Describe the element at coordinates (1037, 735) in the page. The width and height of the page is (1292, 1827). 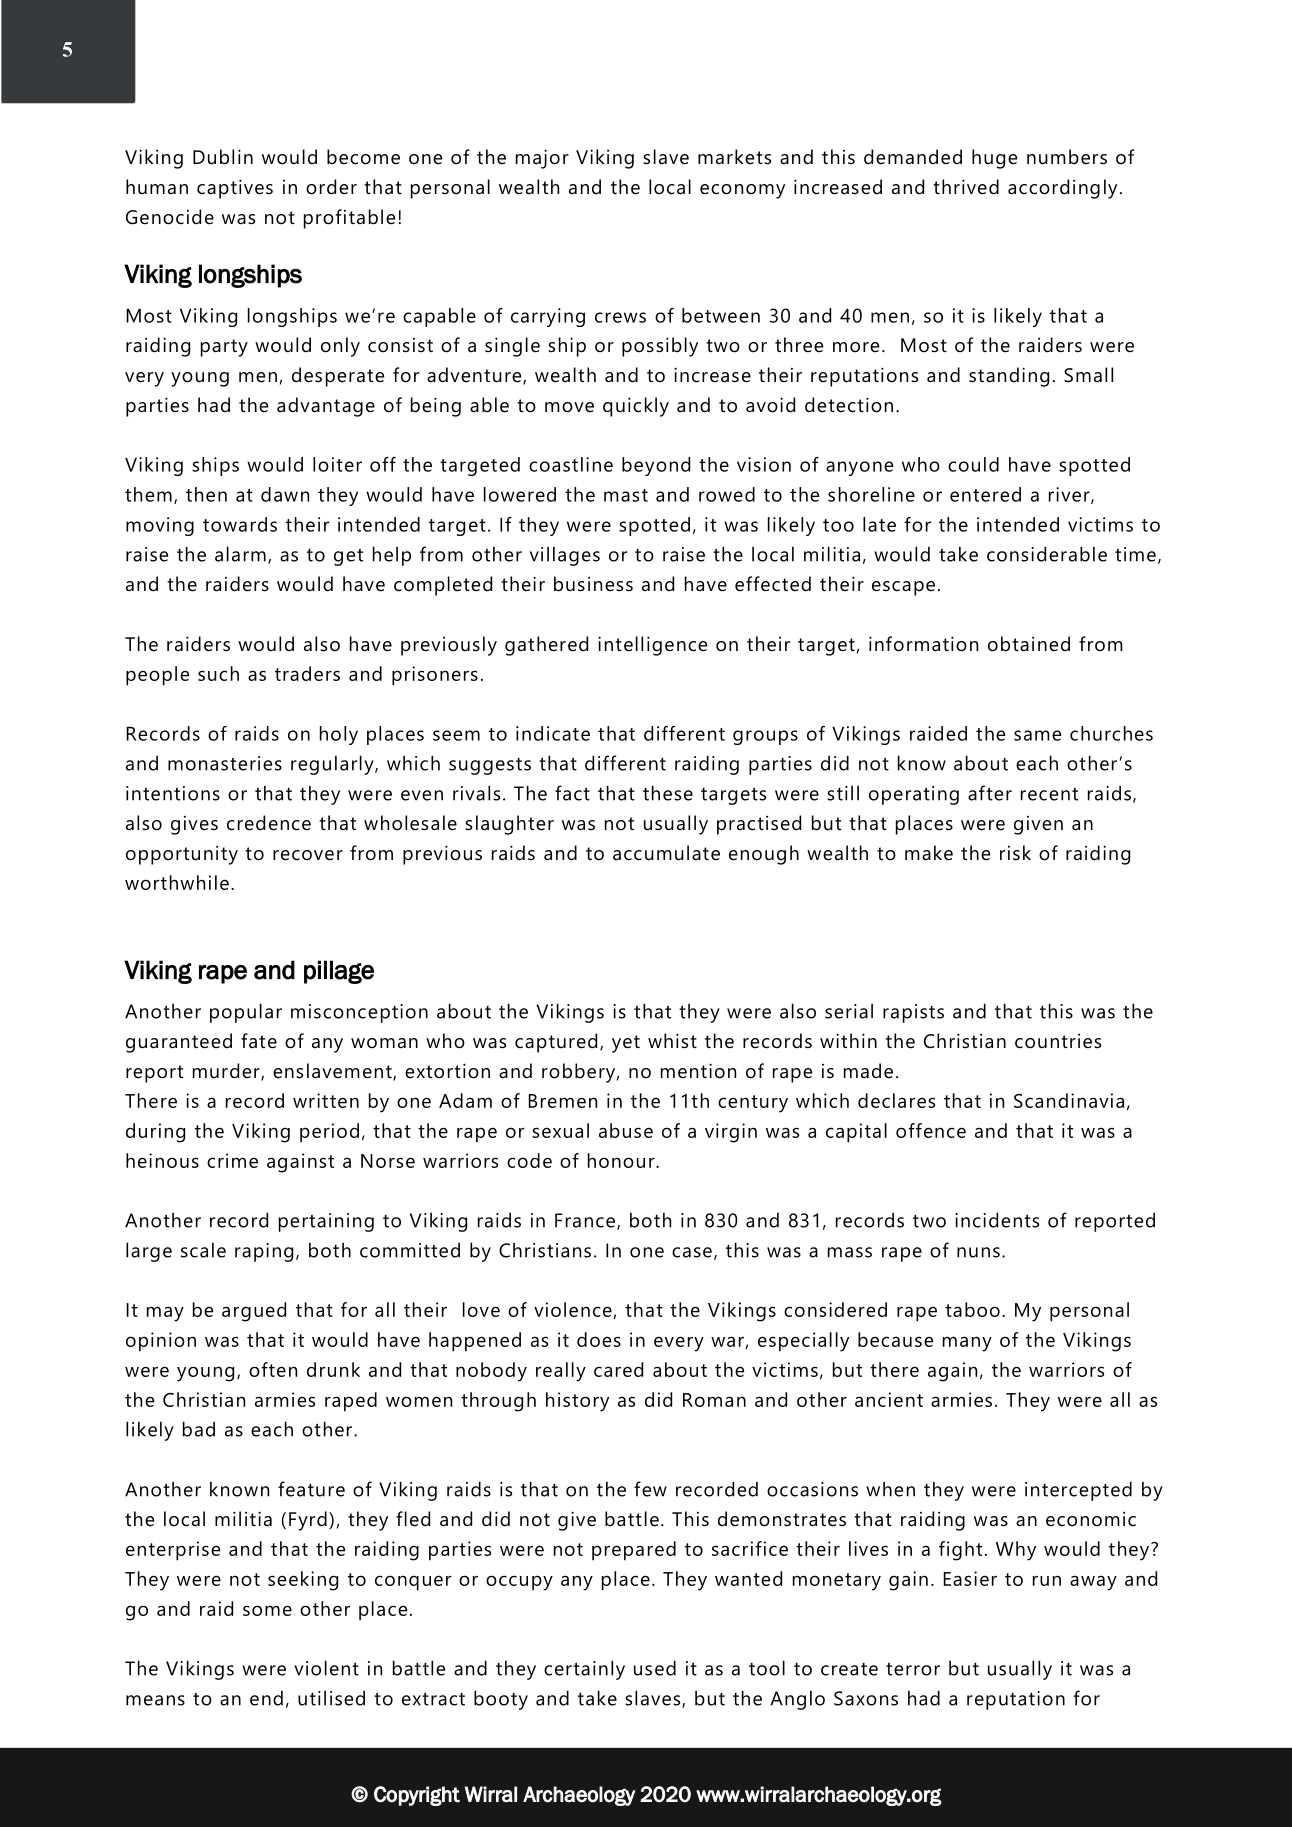
I see `same` at that location.
